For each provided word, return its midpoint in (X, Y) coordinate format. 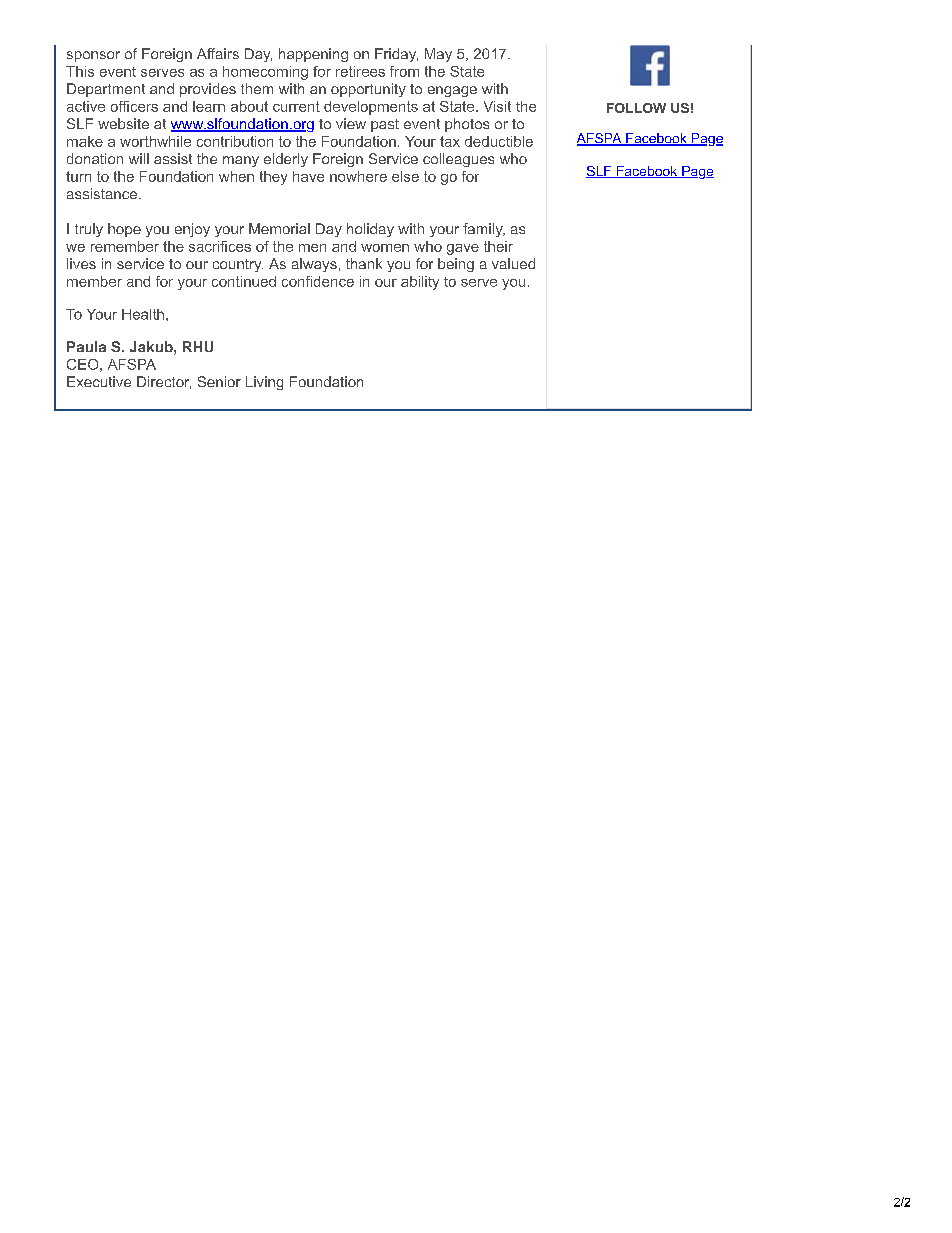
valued (513, 263)
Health (143, 314)
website (123, 123)
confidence (318, 281)
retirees (360, 71)
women (385, 248)
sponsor (93, 56)
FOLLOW (636, 108)
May (438, 55)
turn (78, 176)
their (498, 246)
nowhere (358, 176)
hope (124, 230)
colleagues (458, 160)
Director (164, 382)
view (351, 123)
